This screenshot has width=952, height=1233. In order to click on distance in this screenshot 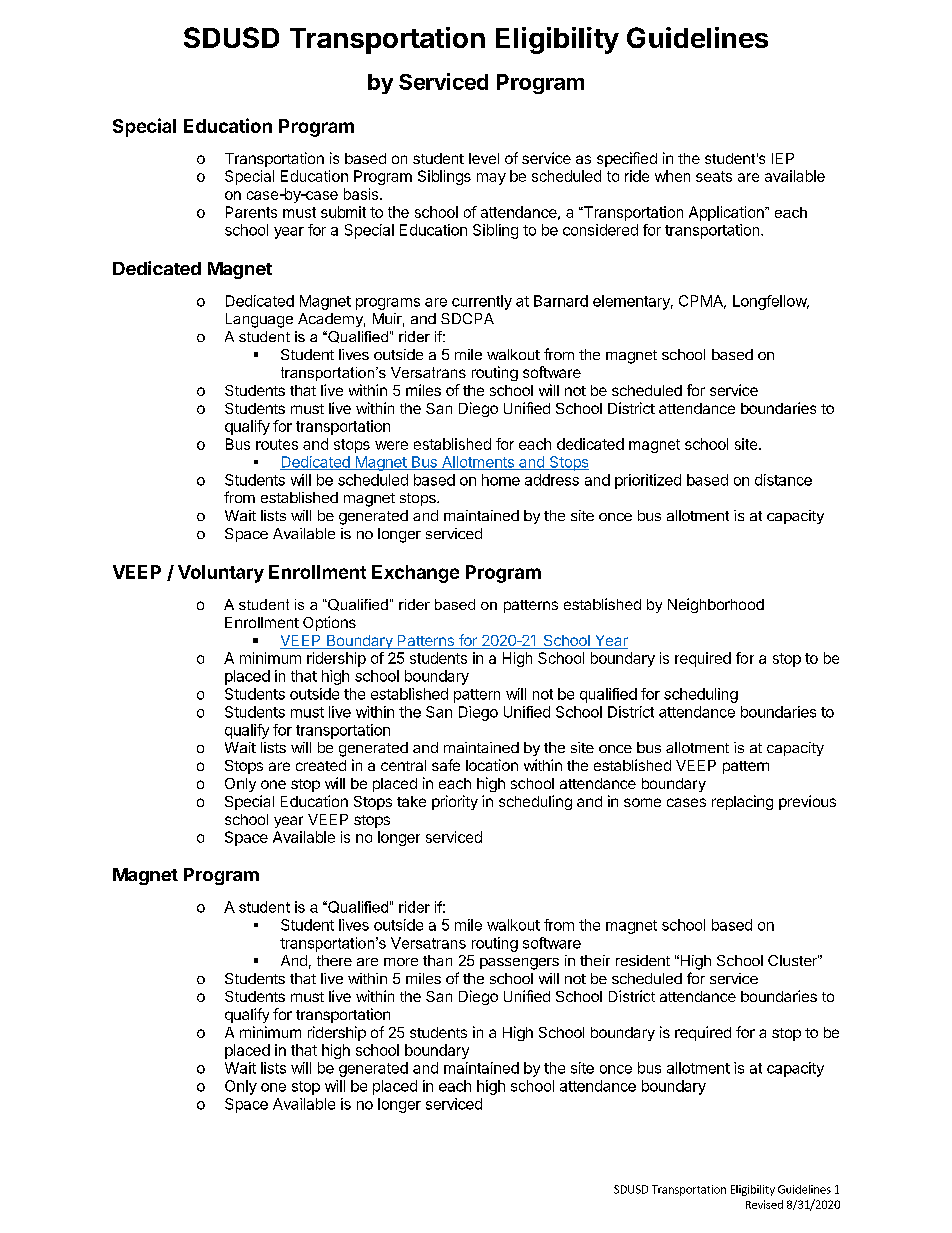, I will do `click(783, 480)`.
